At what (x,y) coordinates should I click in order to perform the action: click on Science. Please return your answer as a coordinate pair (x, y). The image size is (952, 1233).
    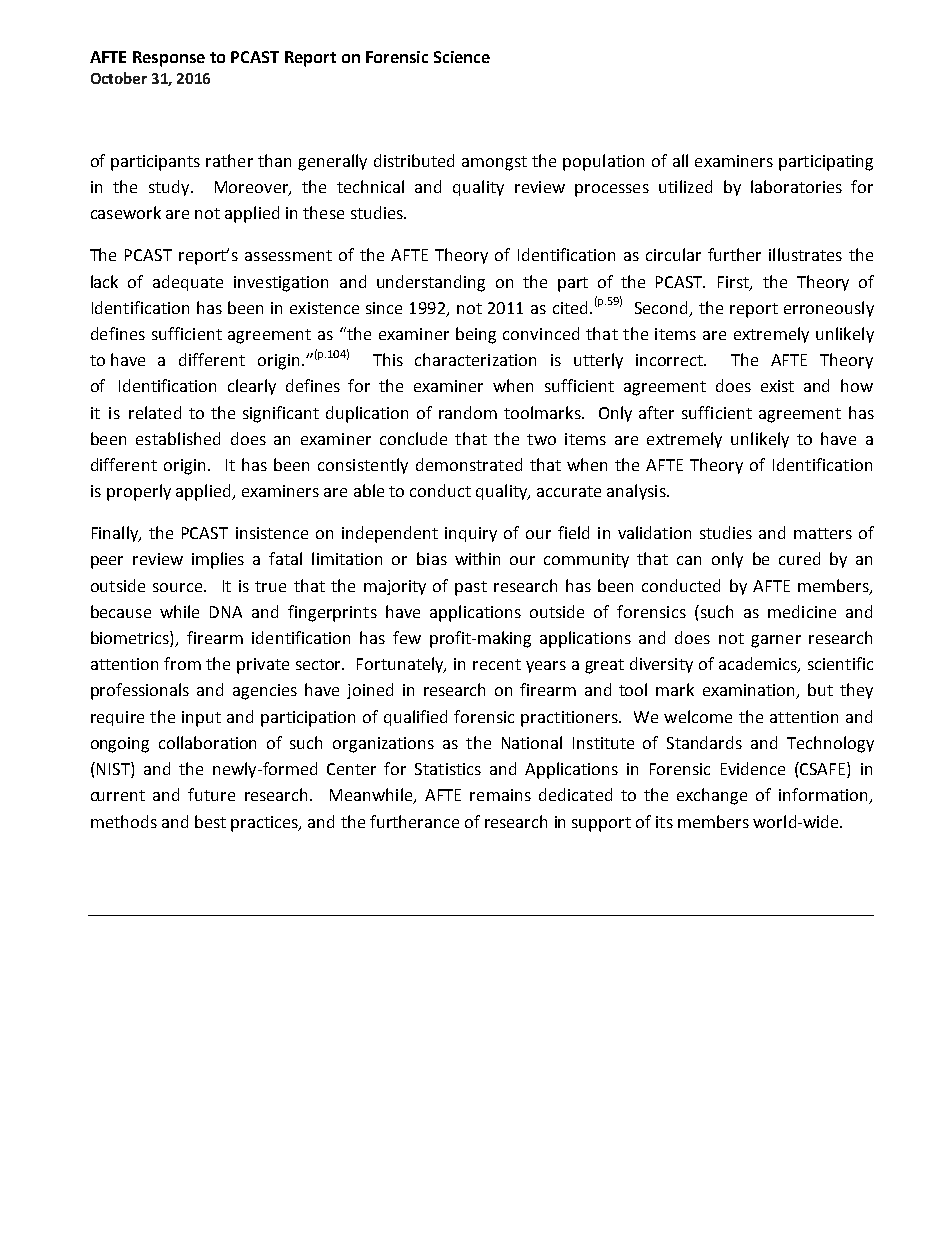
    Looking at the image, I should click on (462, 57).
